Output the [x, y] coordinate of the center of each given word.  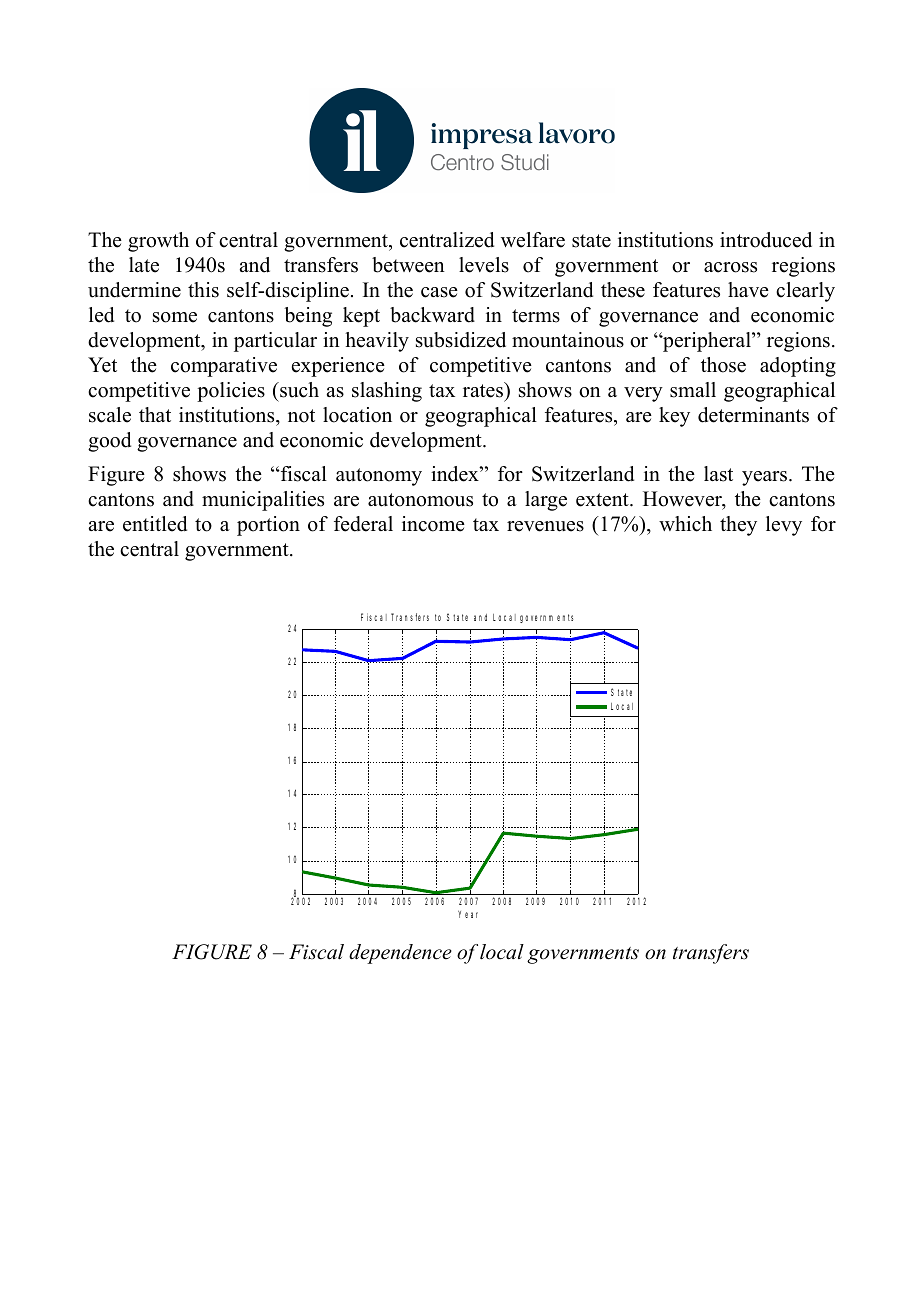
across [730, 267]
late [144, 265]
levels [484, 265]
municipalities [263, 501]
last [718, 474]
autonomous [420, 500]
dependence [400, 954]
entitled [155, 524]
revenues [545, 526]
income [433, 524]
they [738, 526]
